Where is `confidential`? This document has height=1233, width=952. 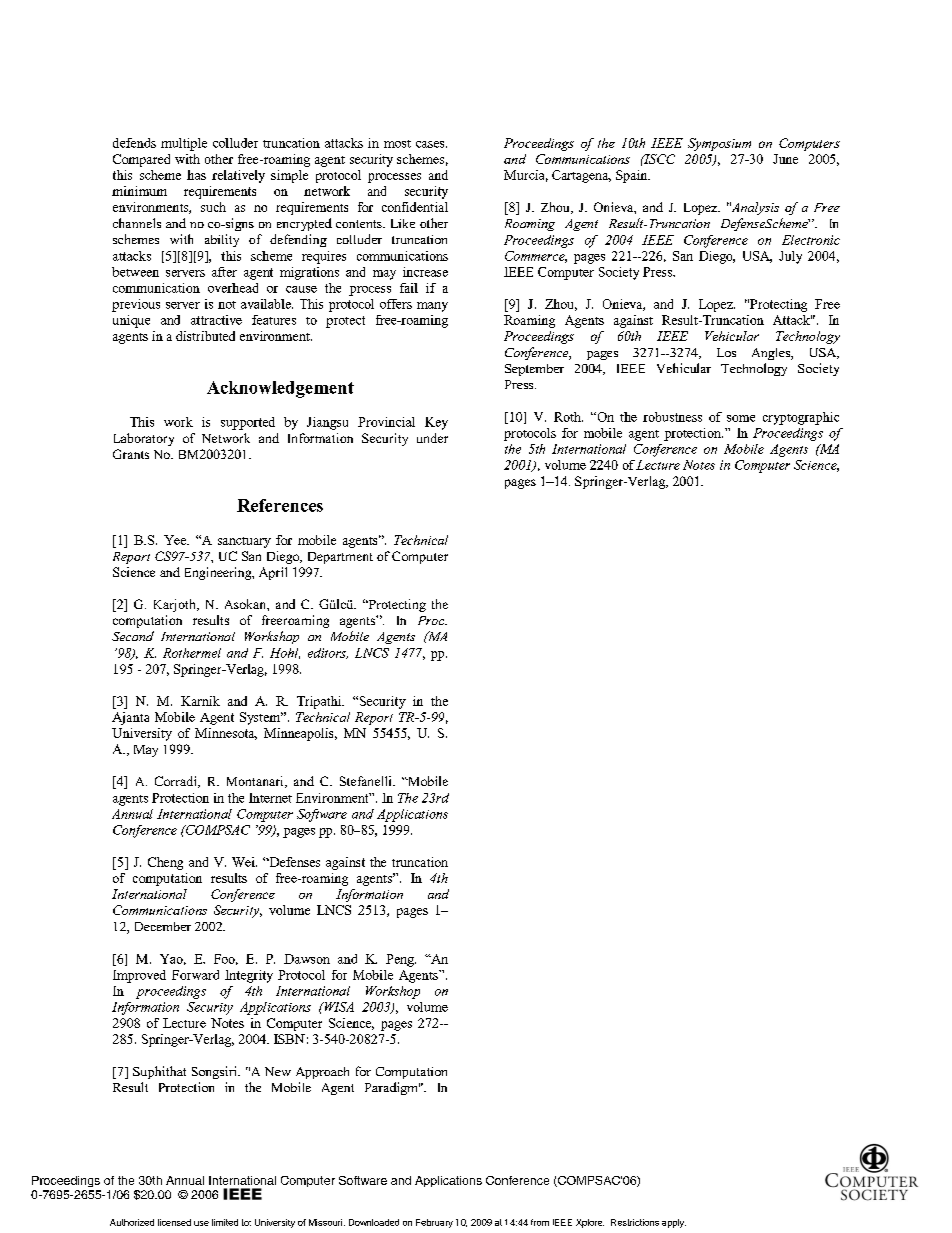 confidential is located at coordinates (415, 207).
